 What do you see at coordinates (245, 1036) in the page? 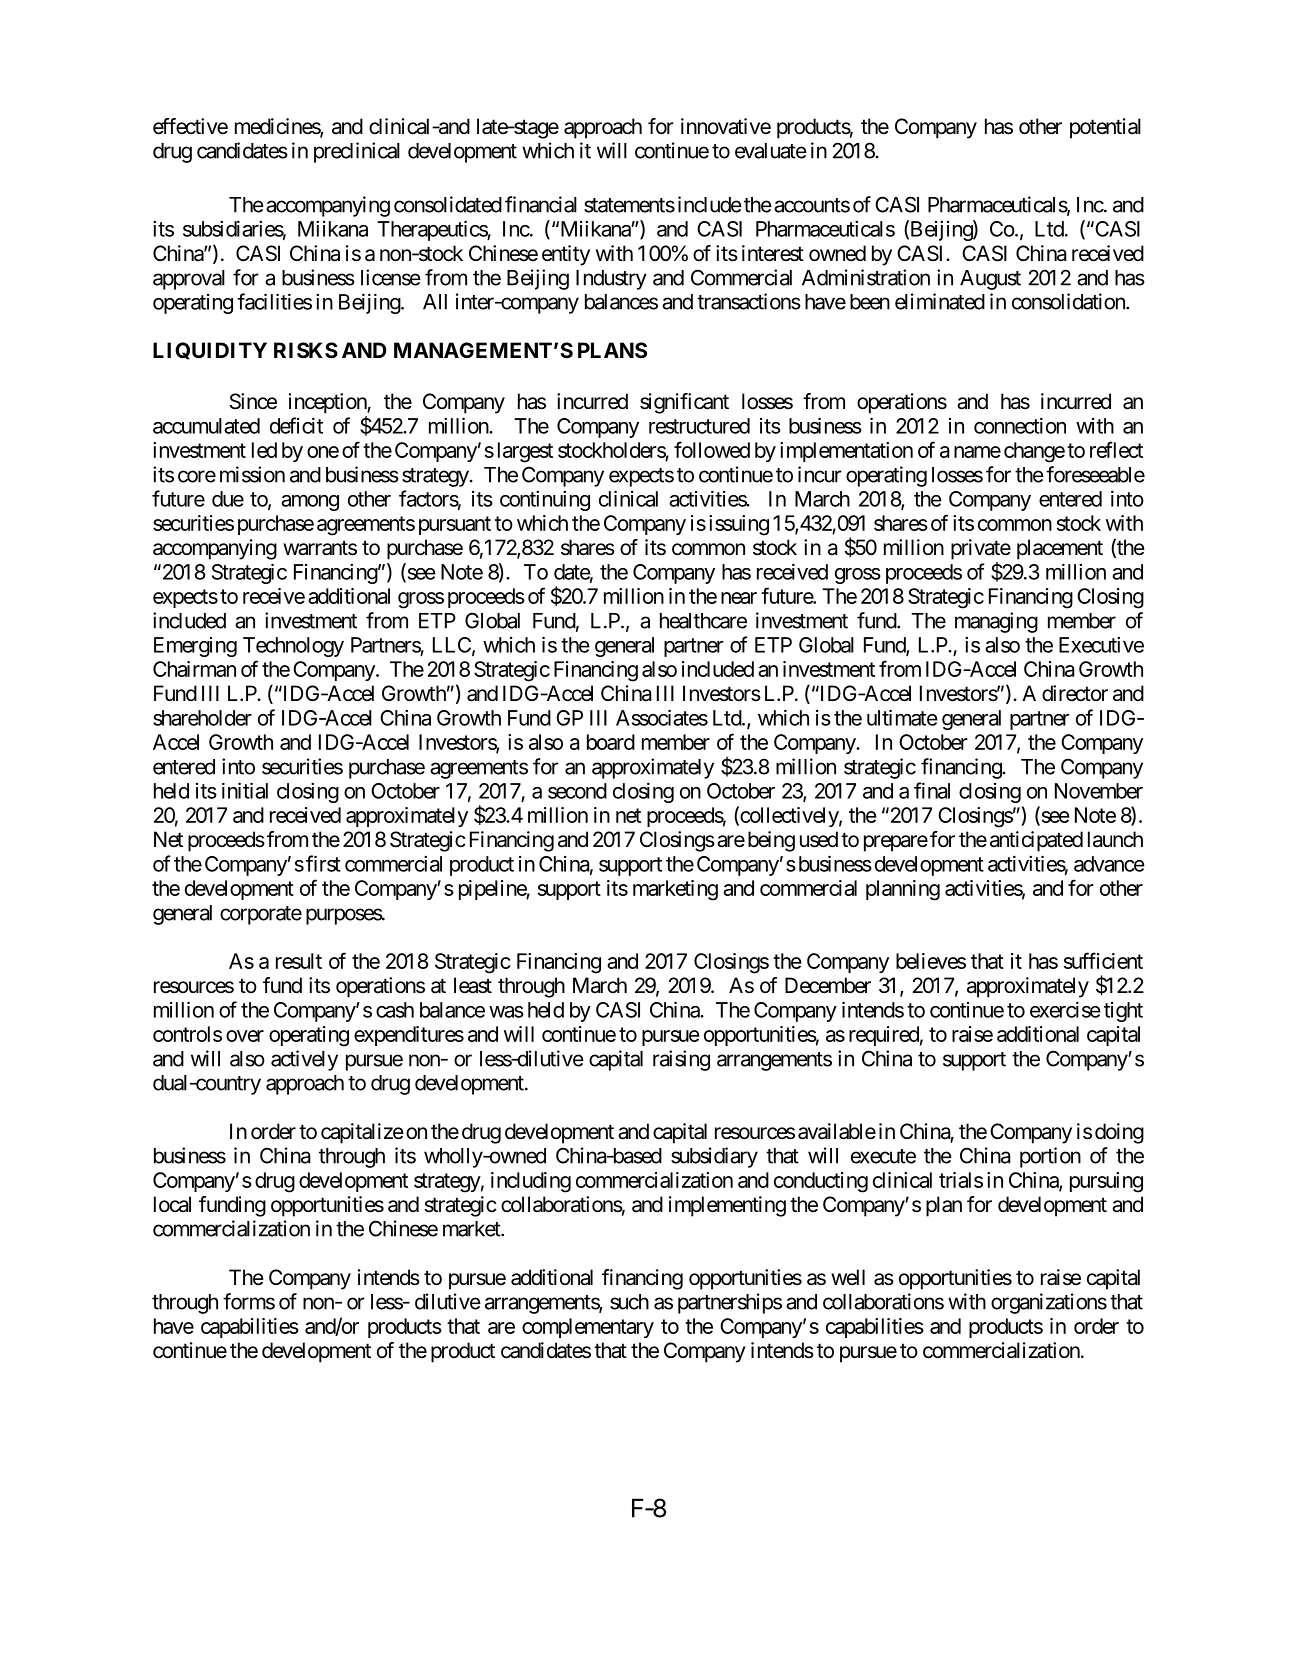
I see `over` at bounding box center [245, 1036].
